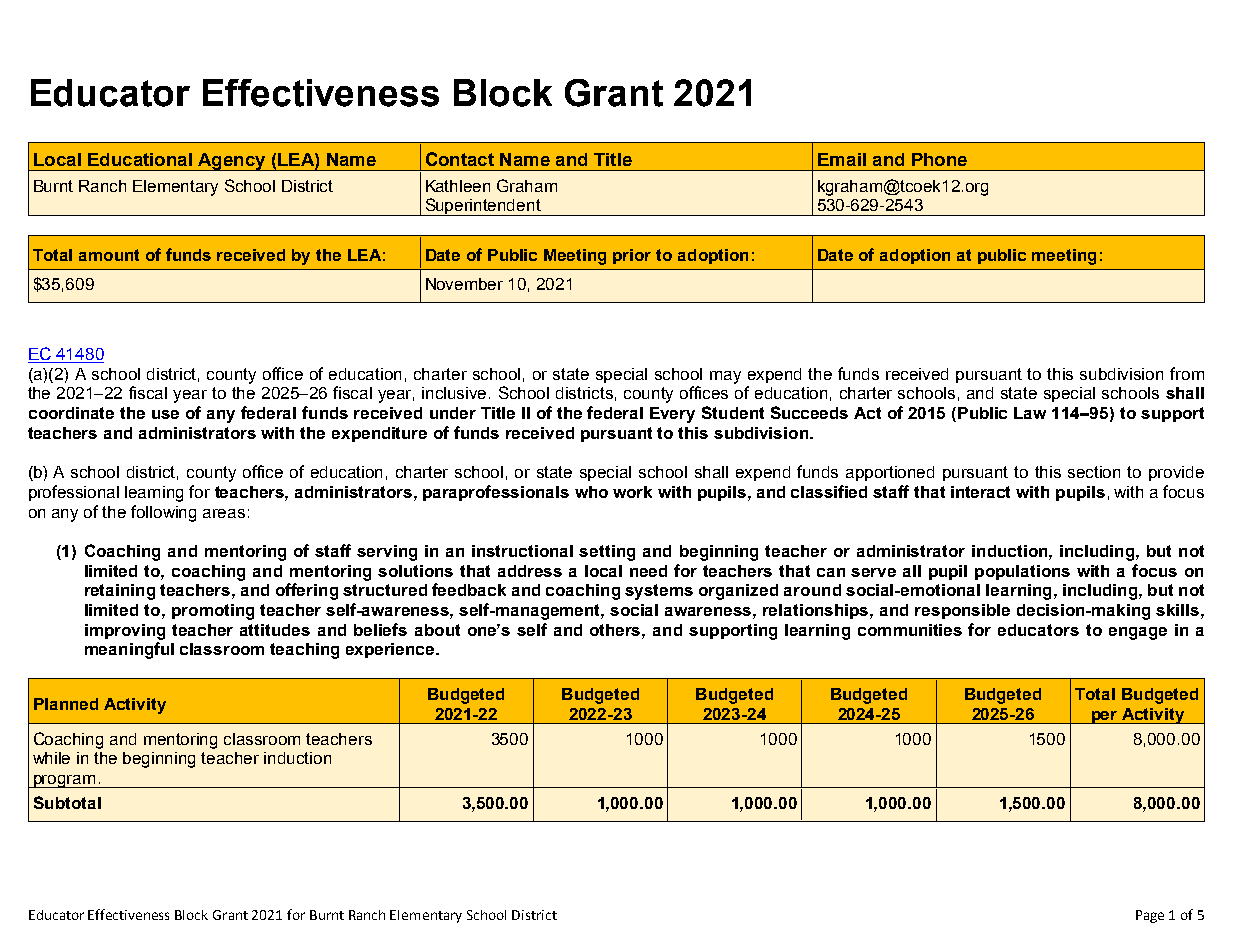  What do you see at coordinates (232, 162) in the image?
I see `Agency` at bounding box center [232, 162].
